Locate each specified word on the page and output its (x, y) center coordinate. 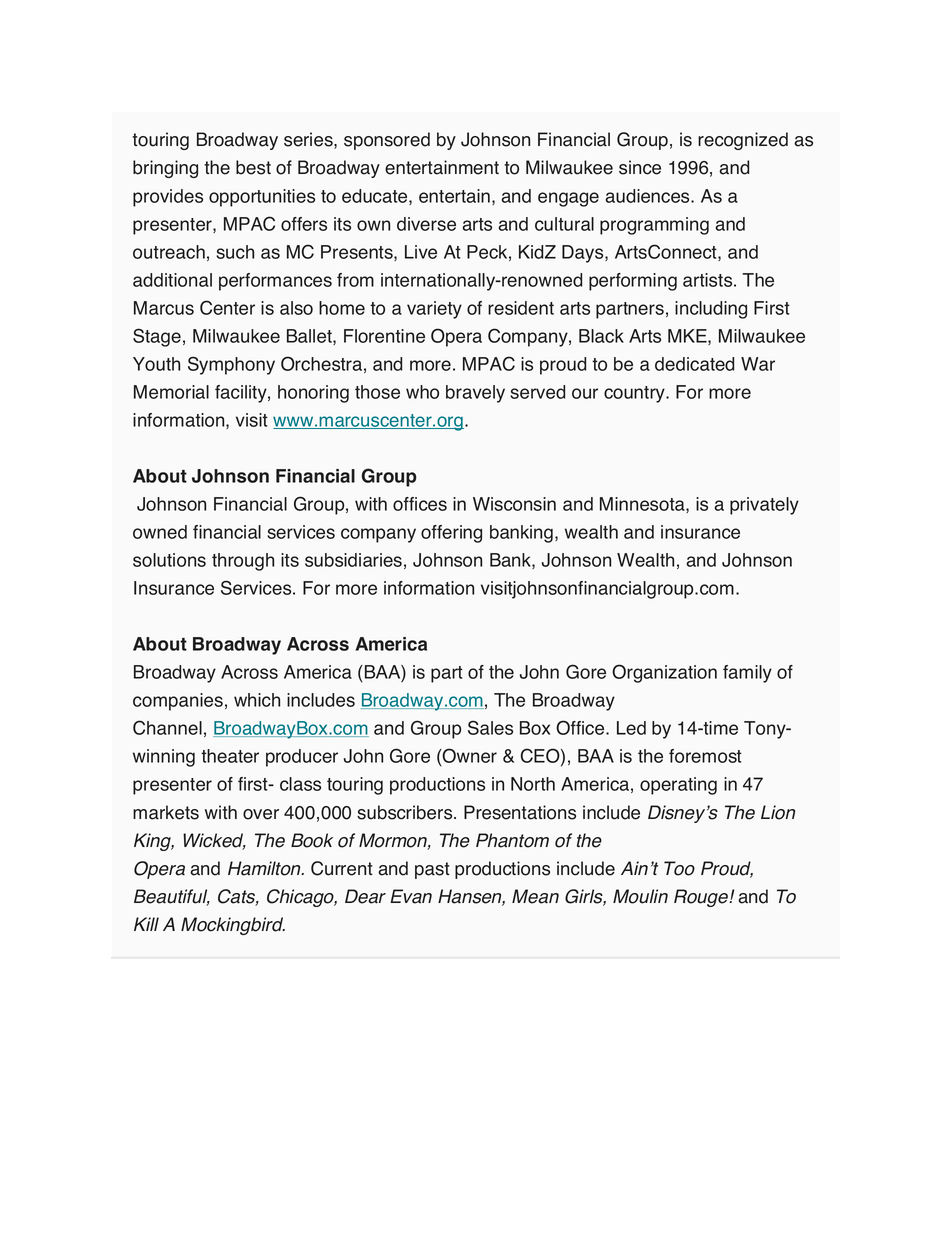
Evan (411, 896)
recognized (743, 141)
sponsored (387, 141)
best (253, 167)
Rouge (702, 898)
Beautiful (172, 897)
